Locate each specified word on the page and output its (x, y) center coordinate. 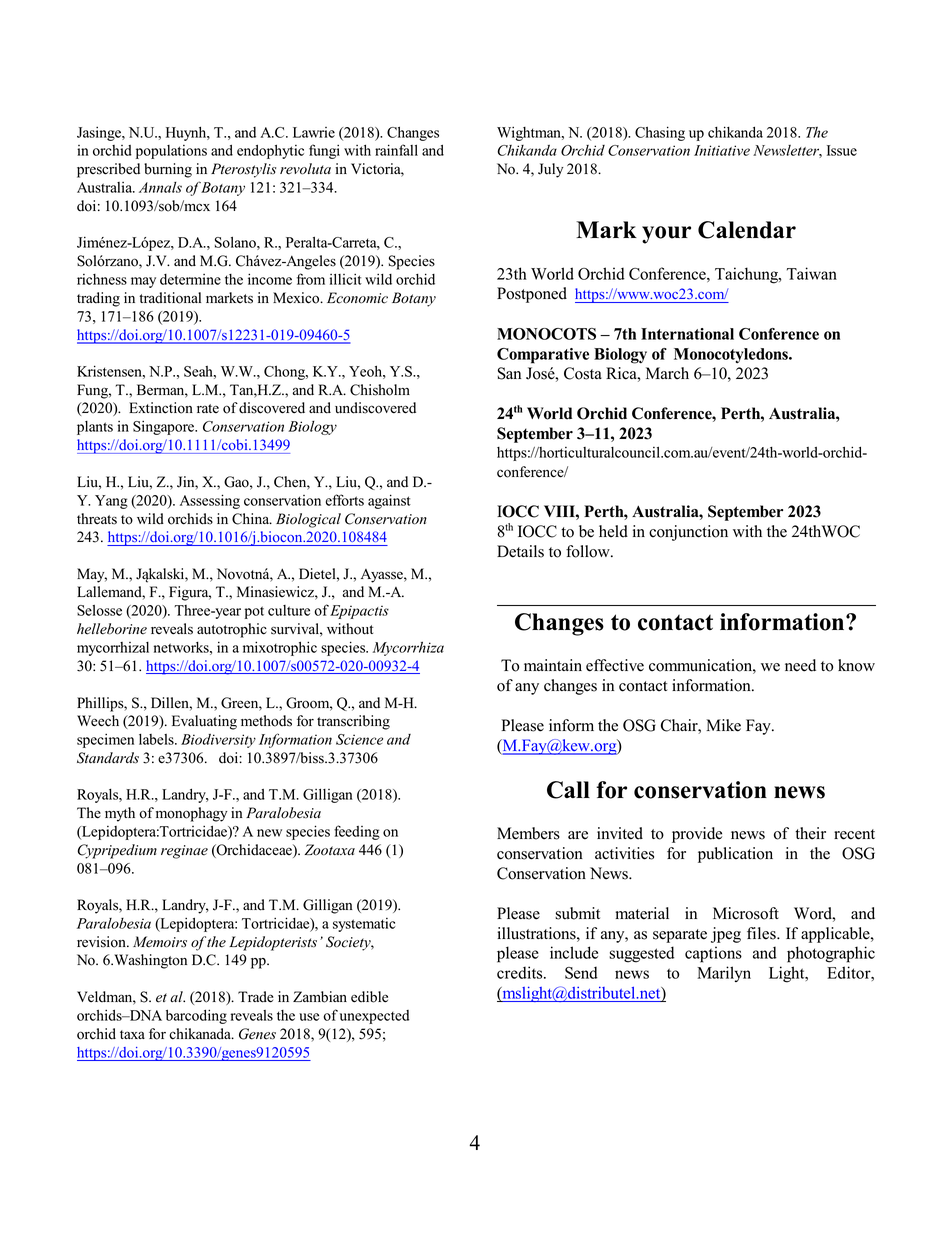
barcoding (196, 1016)
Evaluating (204, 722)
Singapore (165, 427)
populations (171, 152)
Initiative (722, 150)
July (550, 170)
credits (521, 972)
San (509, 373)
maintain (553, 665)
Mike (723, 725)
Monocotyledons (732, 355)
